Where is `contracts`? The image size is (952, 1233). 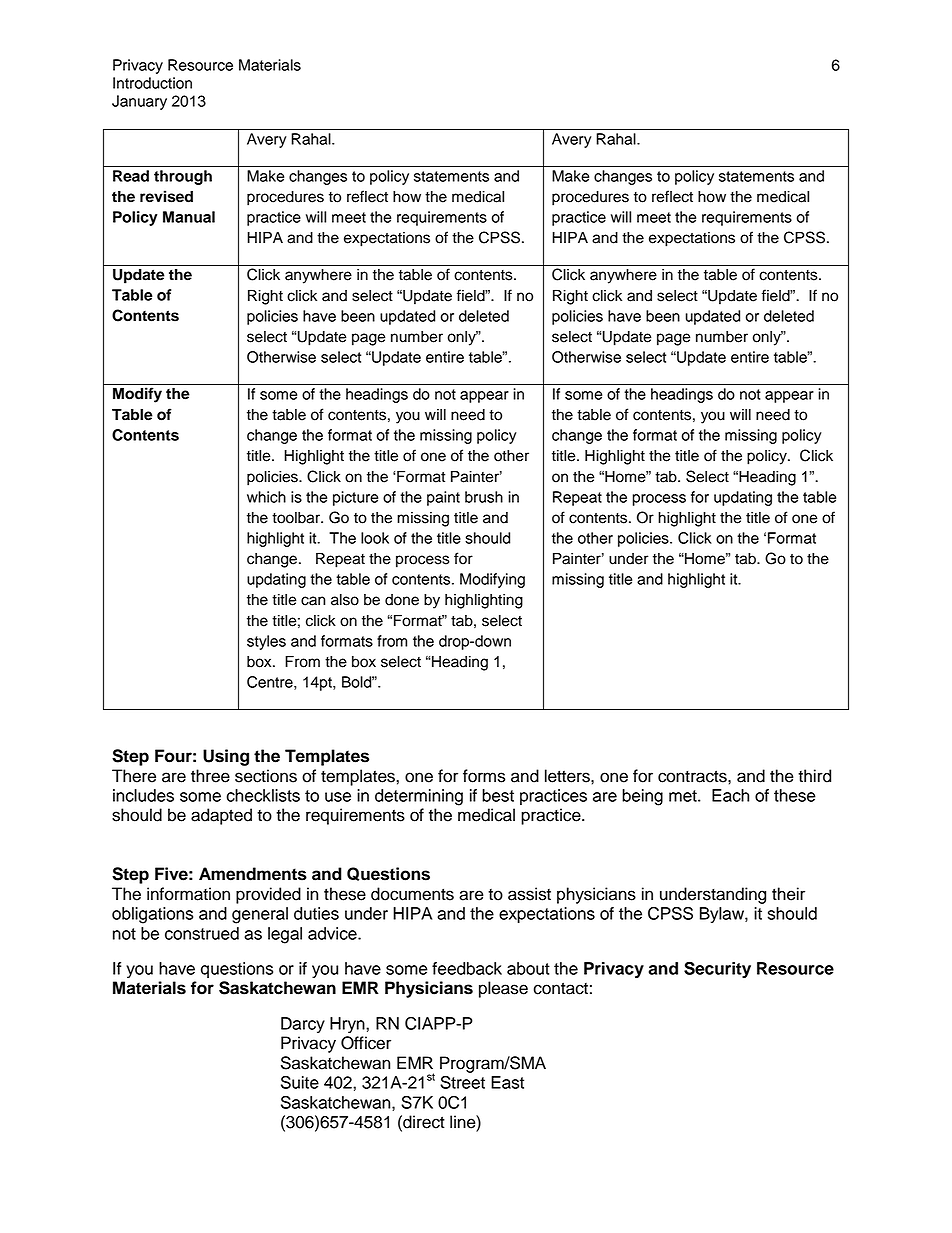
contracts is located at coordinates (693, 776).
